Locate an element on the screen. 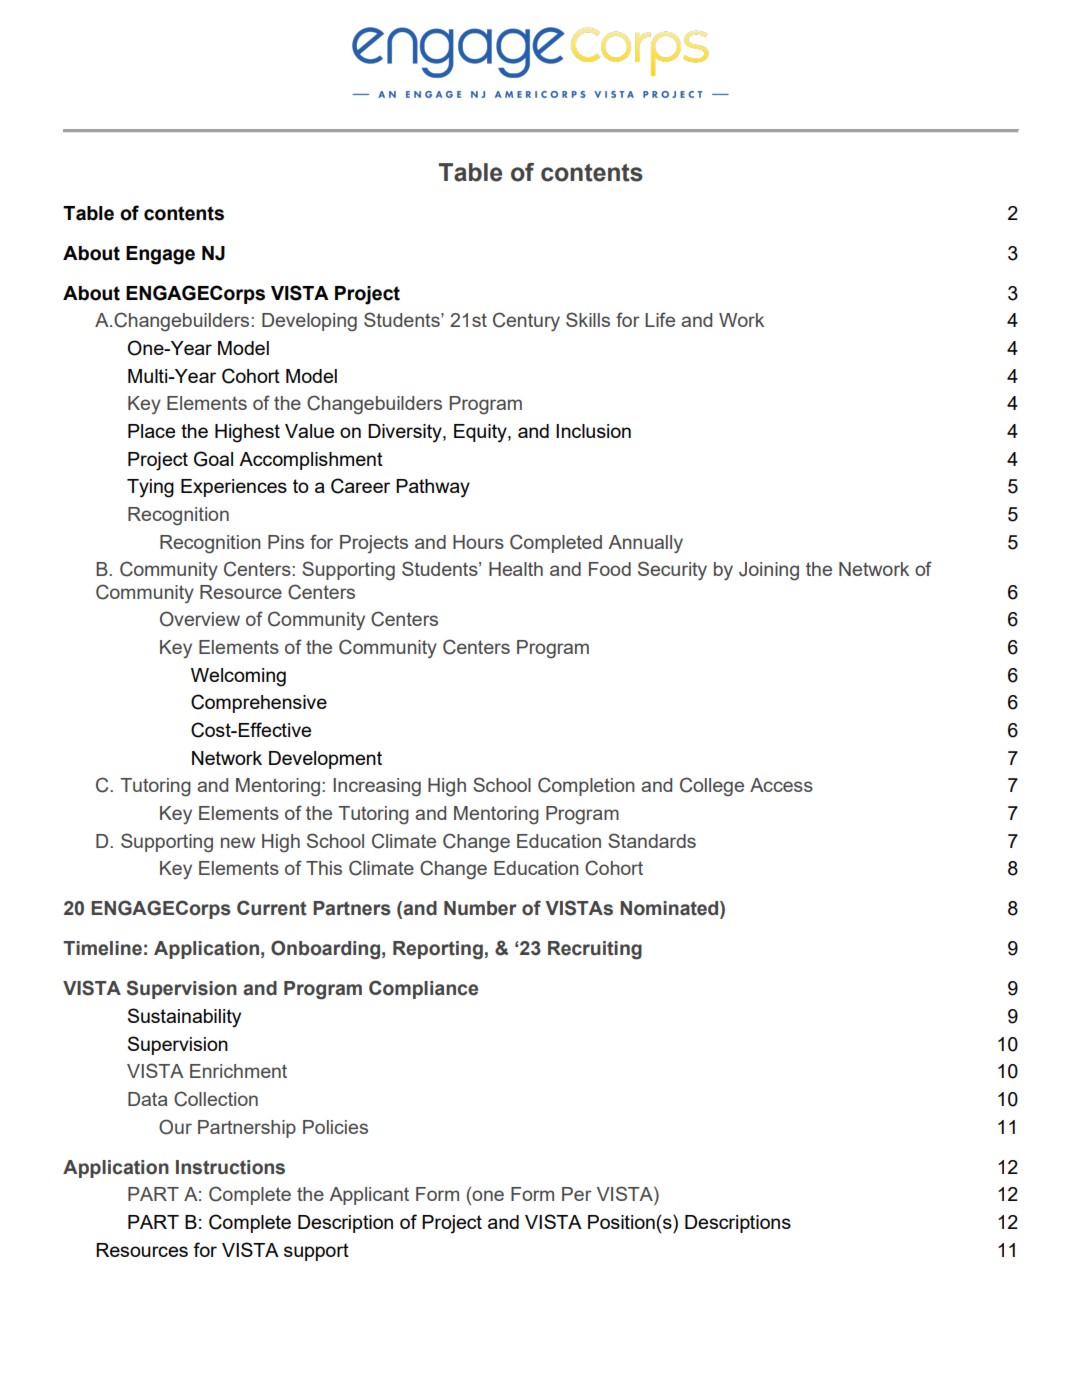  Standards is located at coordinates (652, 840).
